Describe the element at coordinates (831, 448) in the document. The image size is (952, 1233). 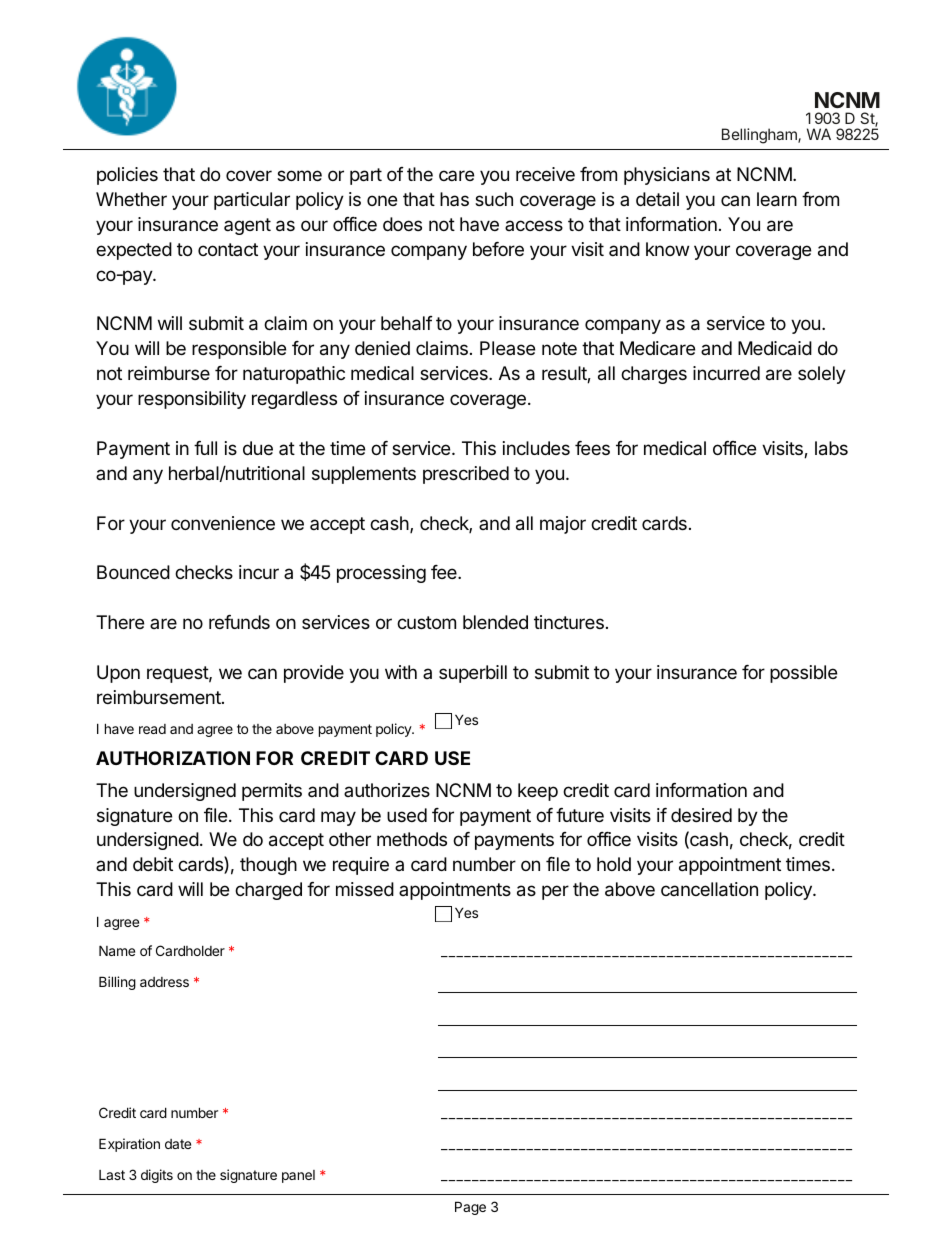
I see `labs` at that location.
